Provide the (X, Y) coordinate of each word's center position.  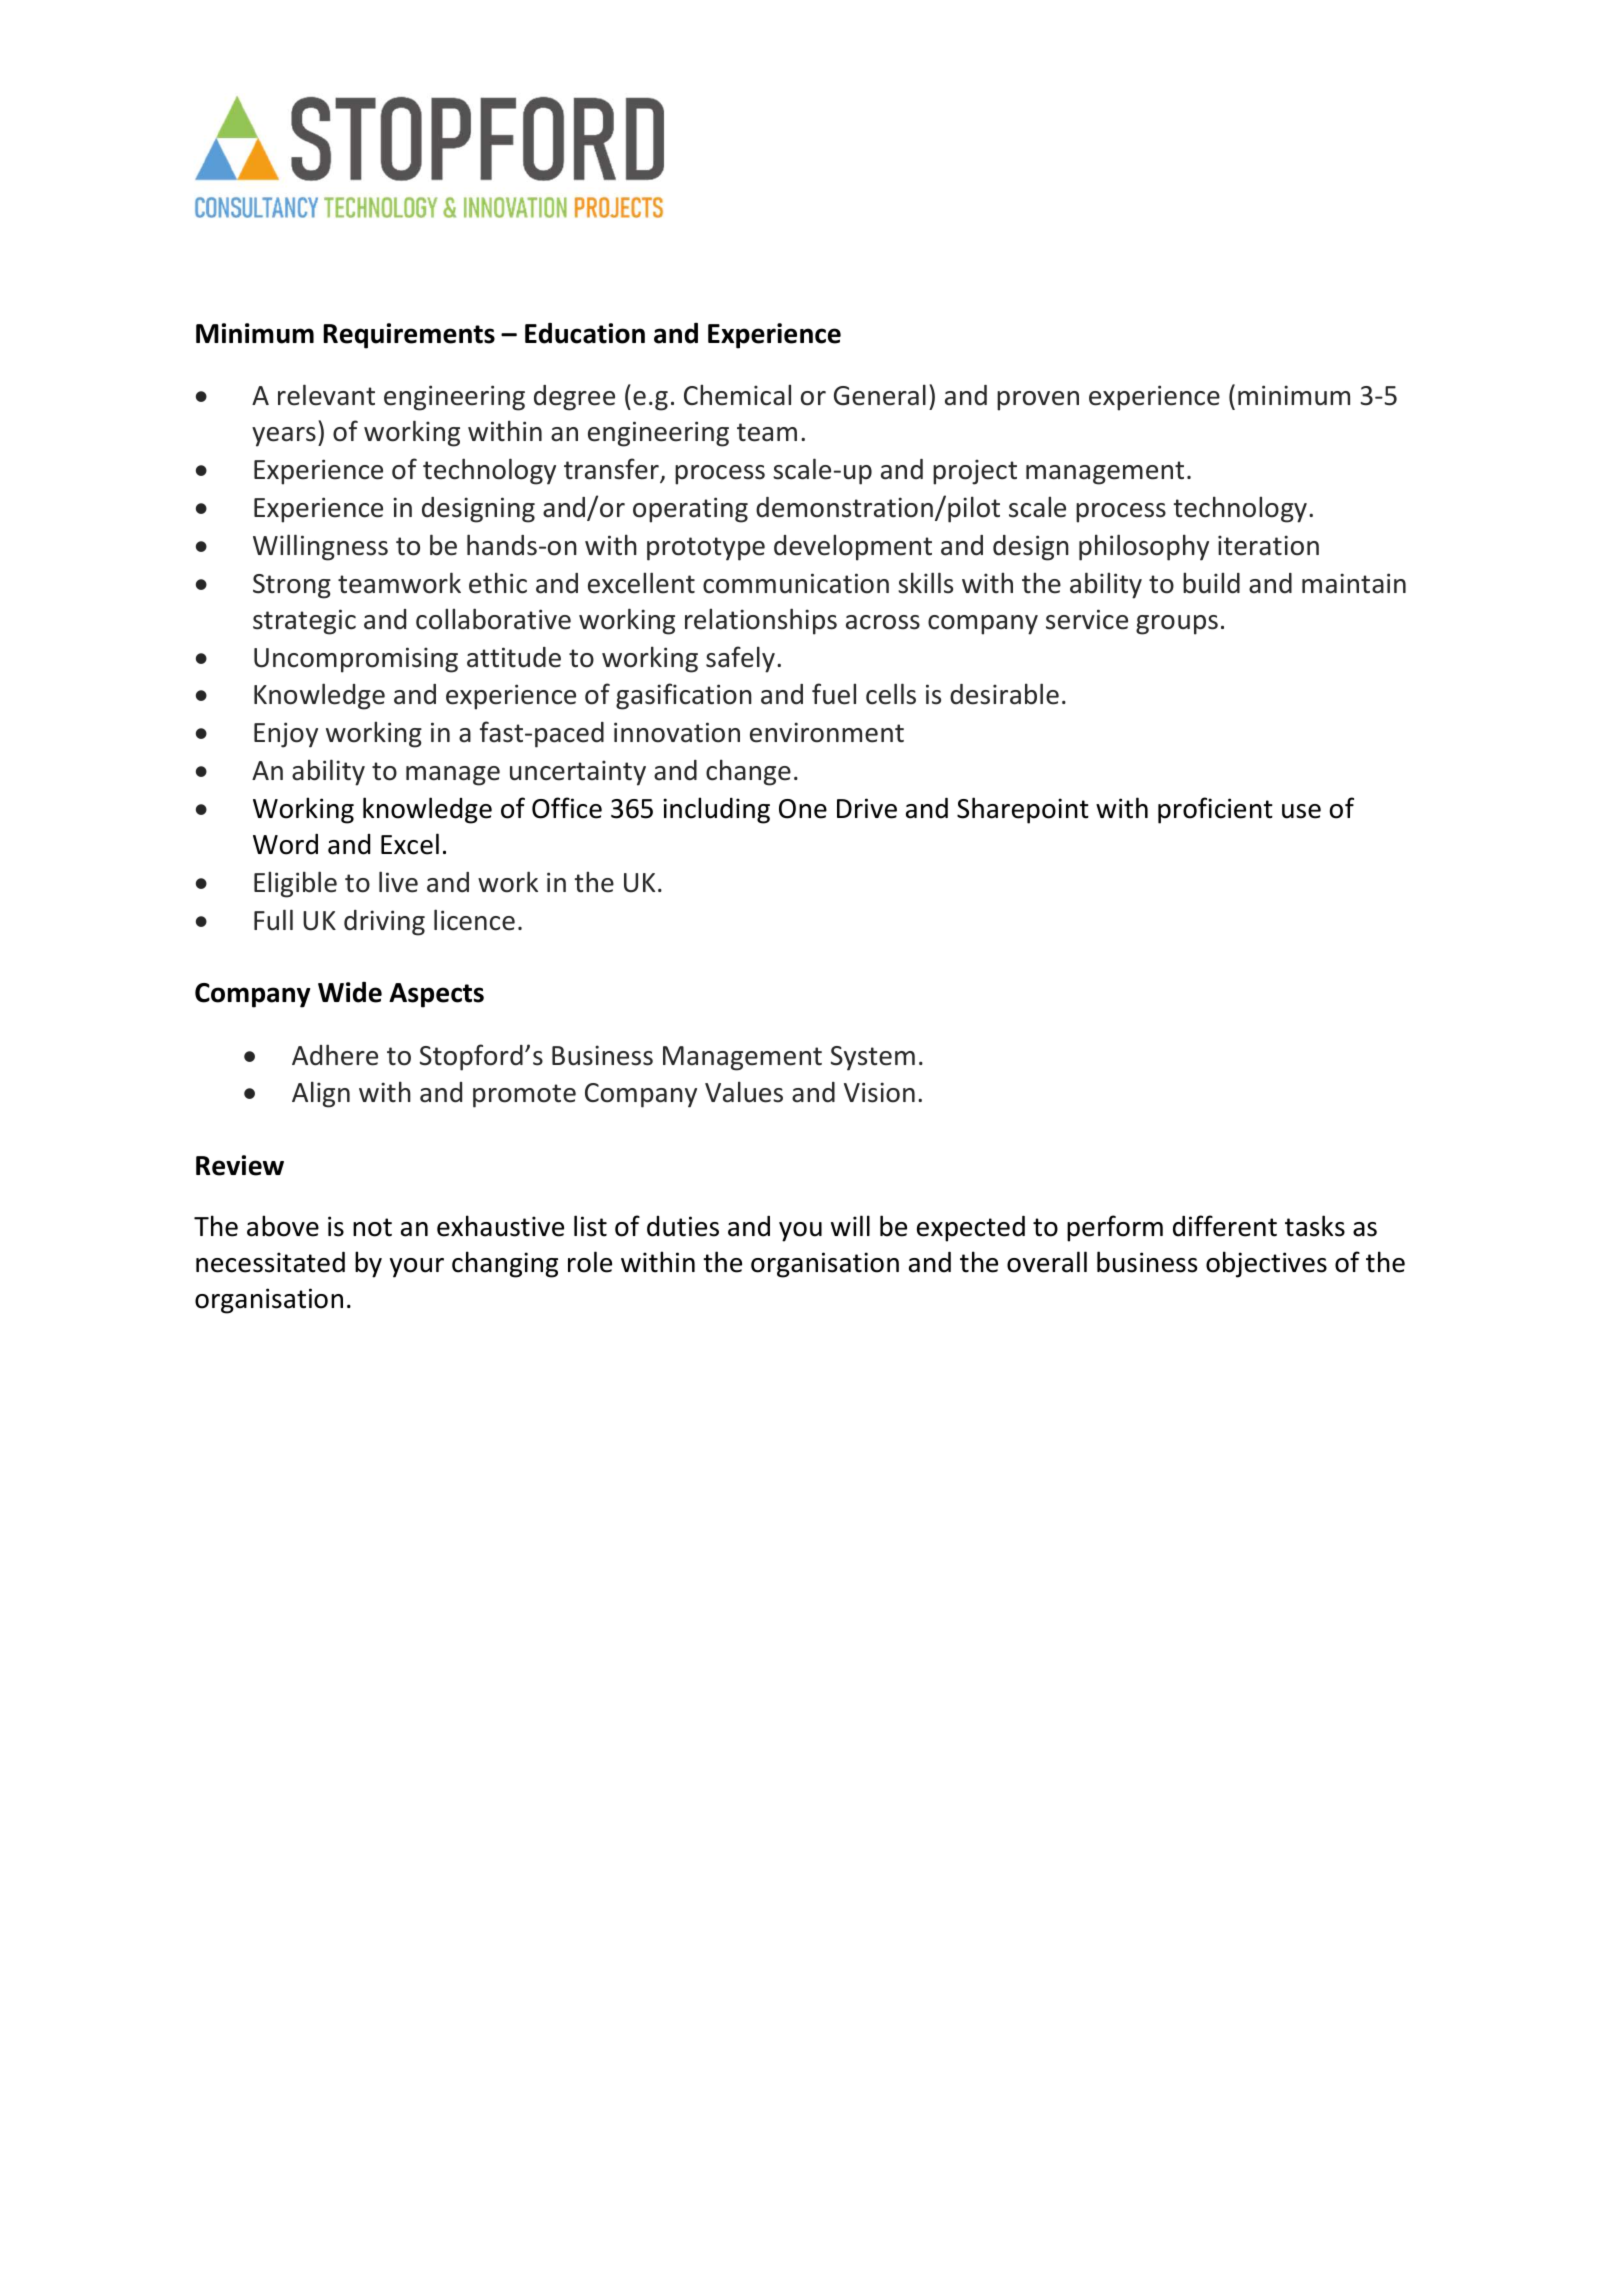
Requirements (409, 336)
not (372, 1227)
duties (683, 1226)
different (1225, 1226)
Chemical (737, 395)
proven (1038, 401)
